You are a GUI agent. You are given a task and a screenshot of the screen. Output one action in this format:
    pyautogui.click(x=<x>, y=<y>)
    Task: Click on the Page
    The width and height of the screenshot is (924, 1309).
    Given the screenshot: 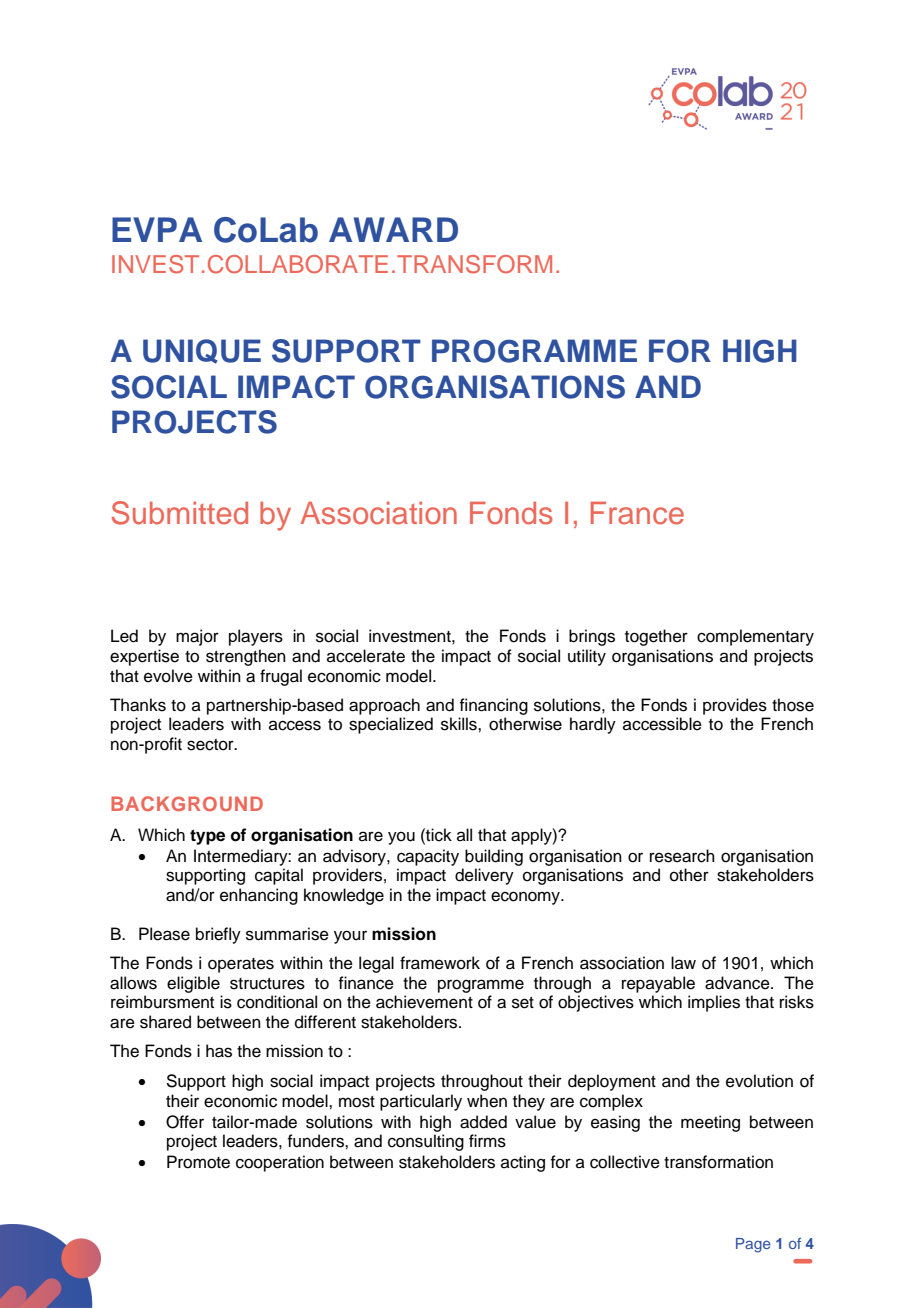 What is the action you would take?
    pyautogui.click(x=753, y=1245)
